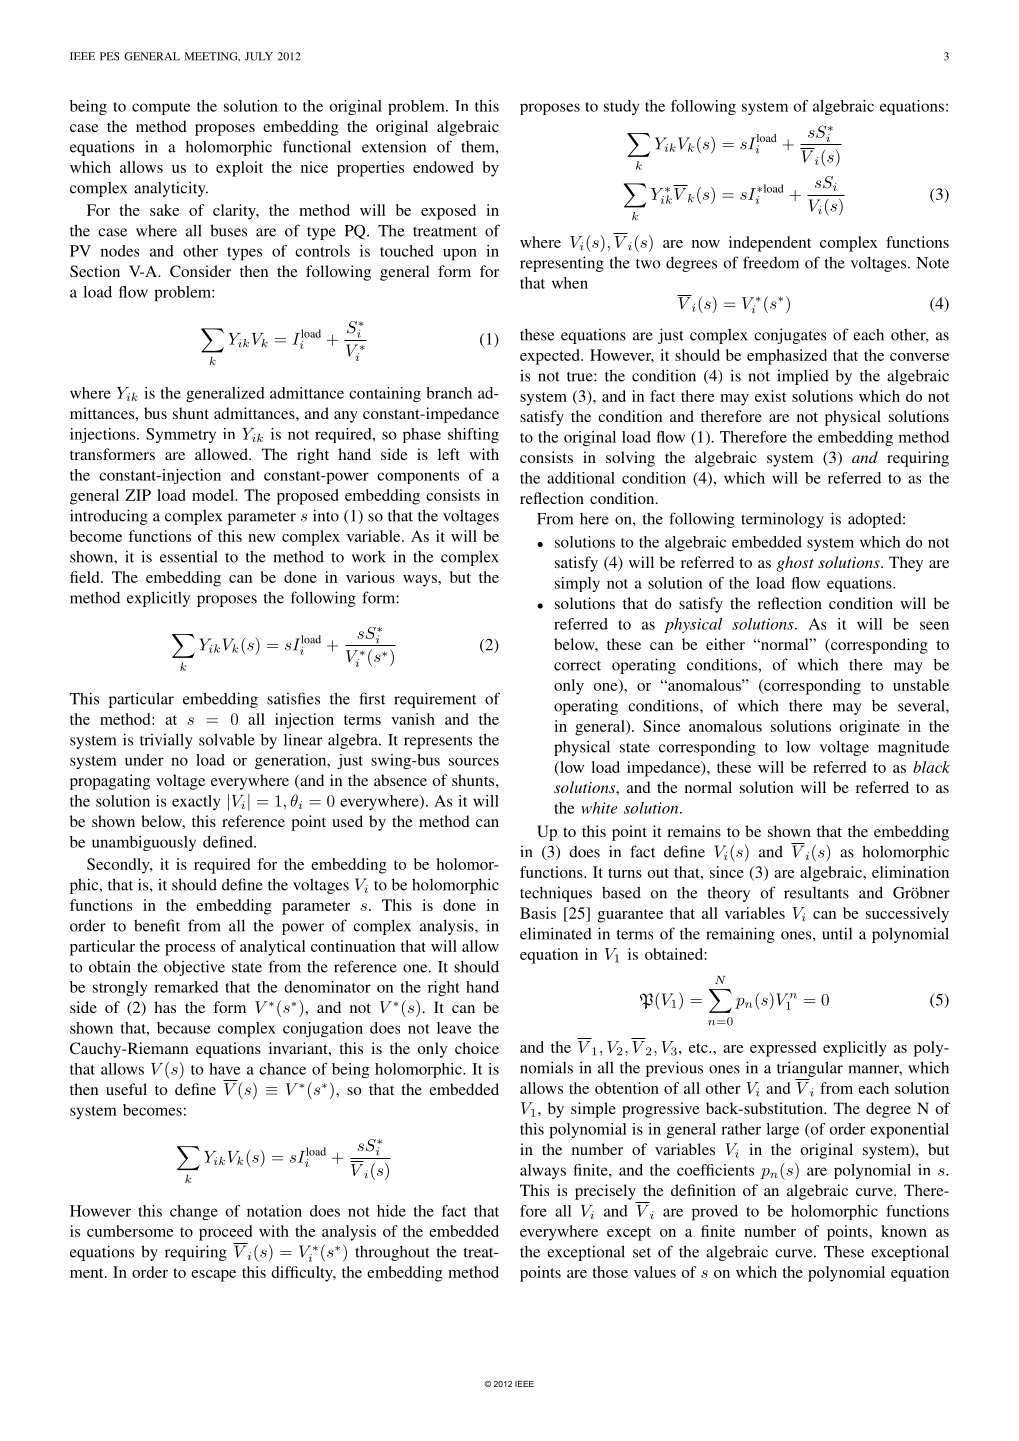 This screenshot has height=1441, width=1019. What do you see at coordinates (610, 1272) in the screenshot?
I see `those` at bounding box center [610, 1272].
